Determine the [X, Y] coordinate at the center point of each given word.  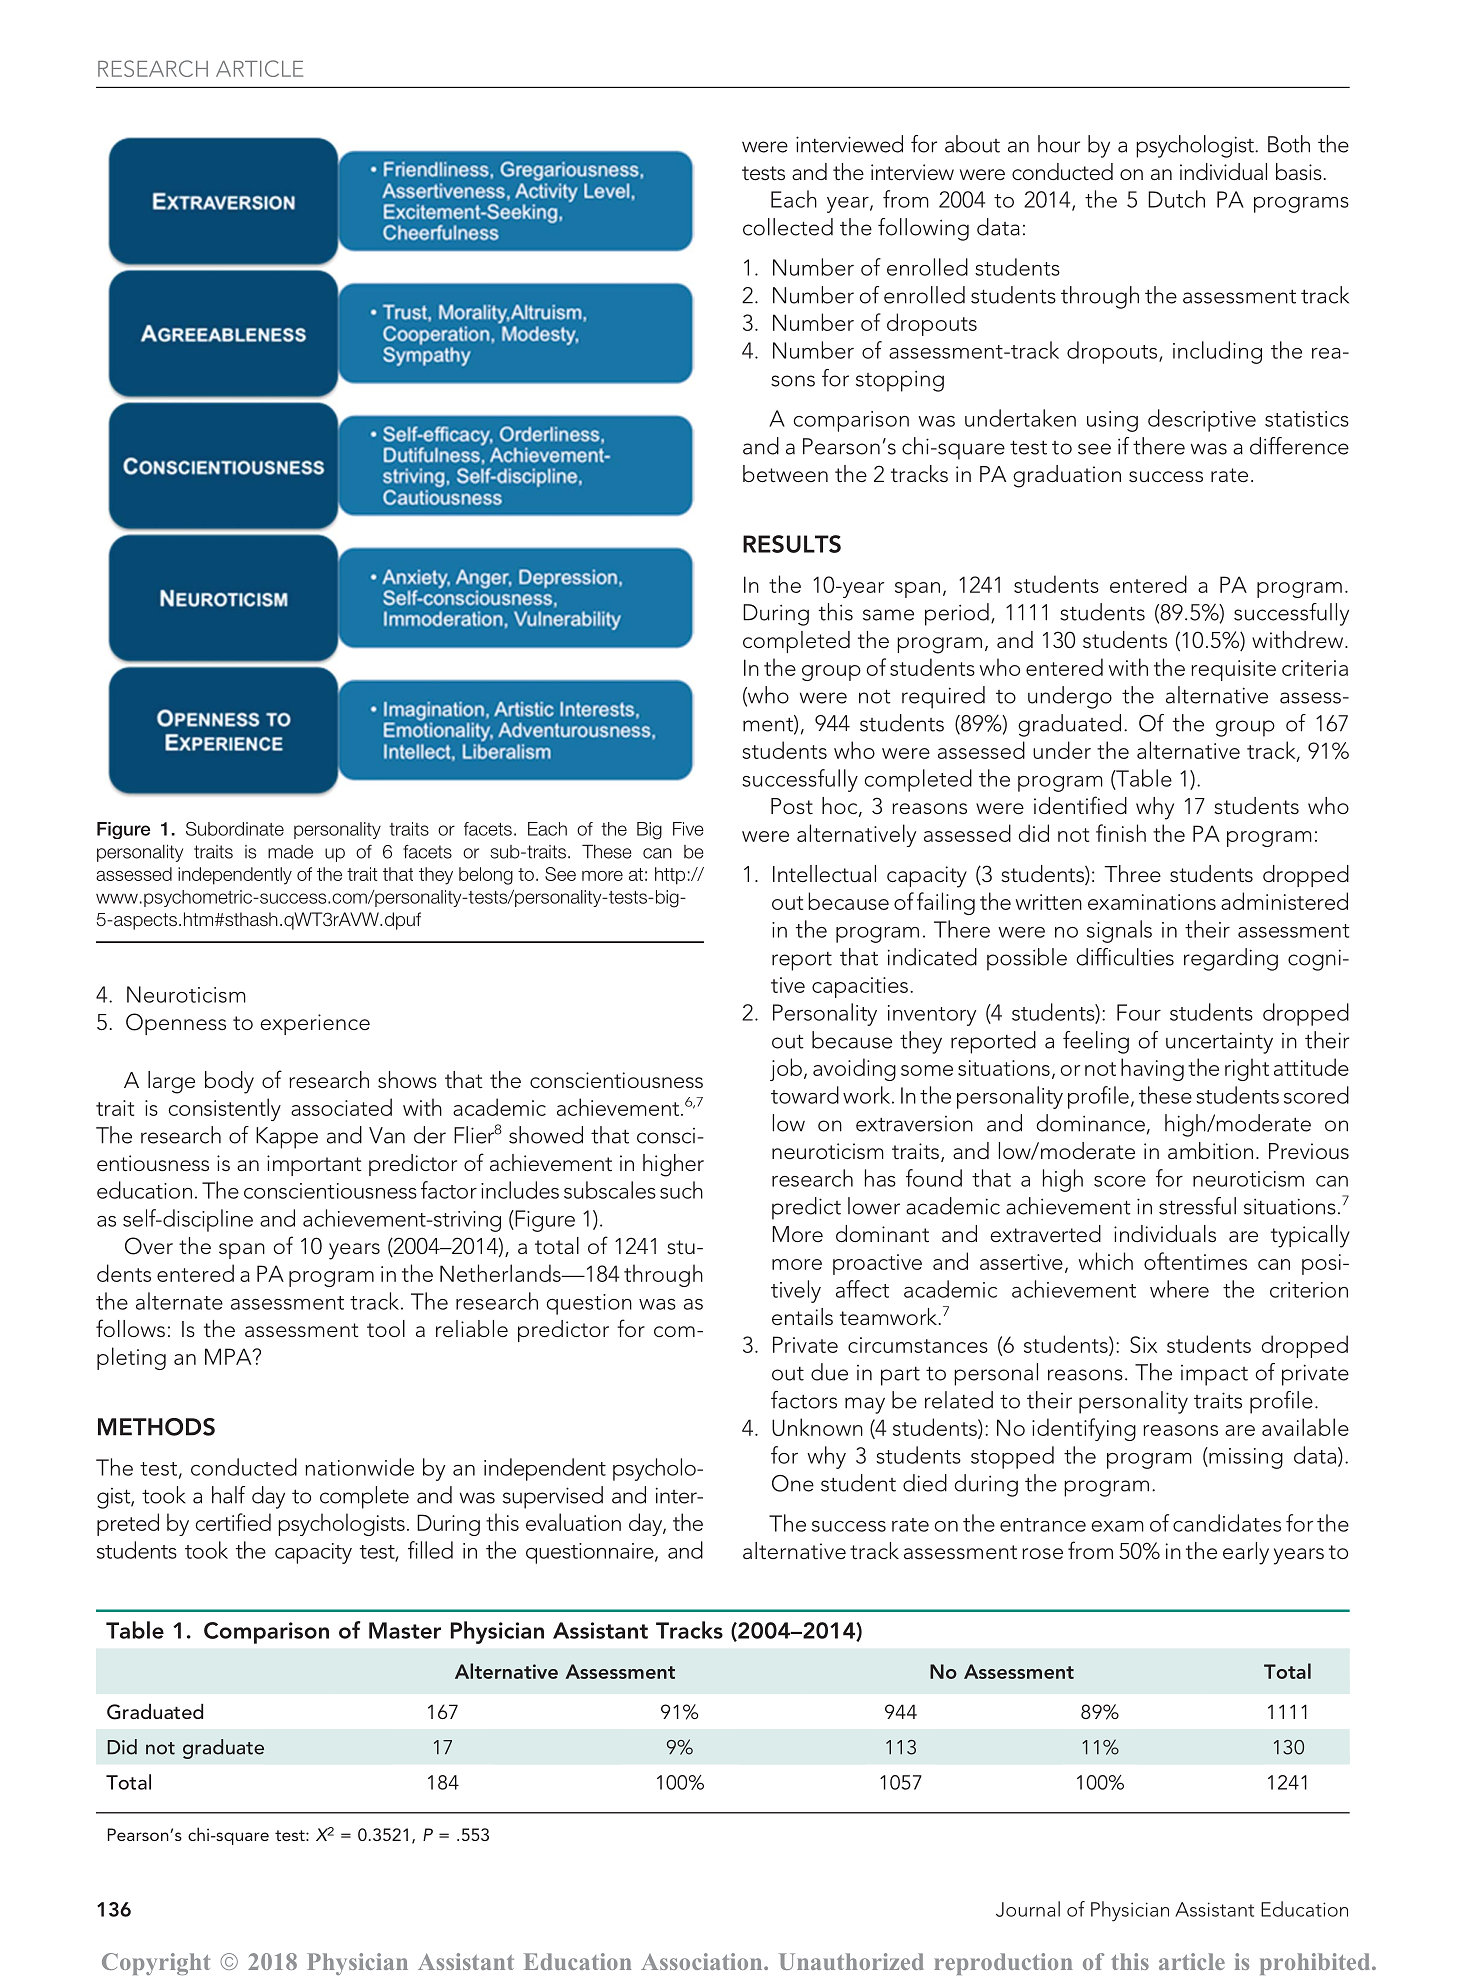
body [229, 1082]
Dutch [1176, 199]
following [923, 229]
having [1152, 1069]
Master [405, 1630]
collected [788, 227]
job [786, 1069]
